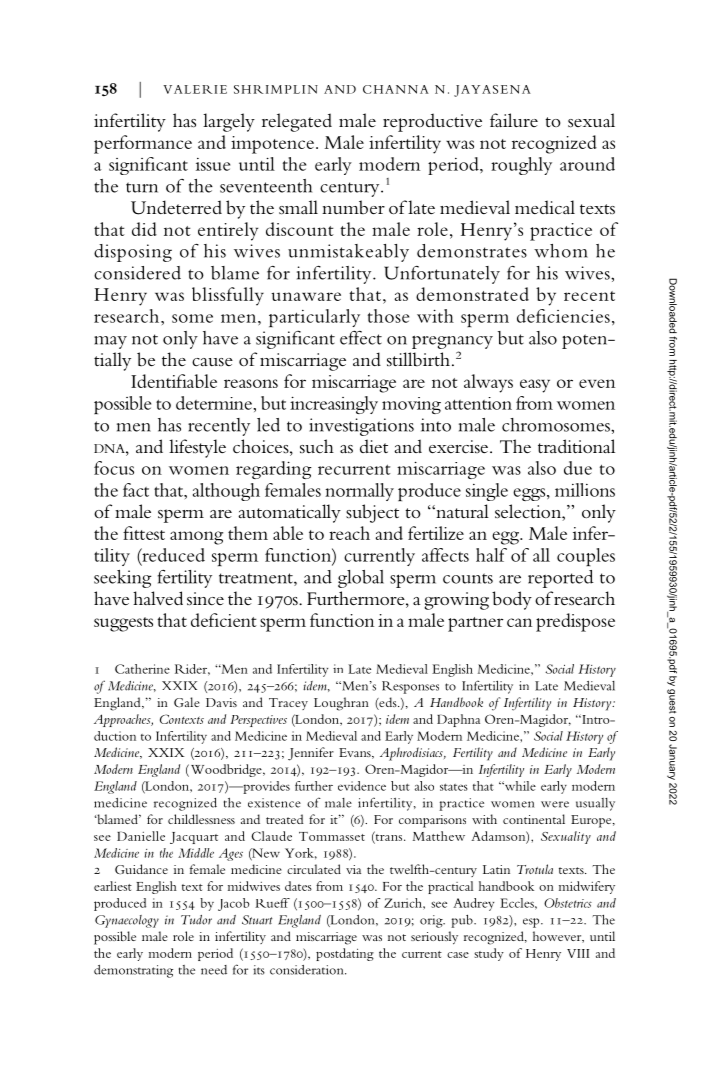 This screenshot has height=1083, width=708. Describe the element at coordinates (308, 970) in the screenshot. I see `consideration` at that location.
